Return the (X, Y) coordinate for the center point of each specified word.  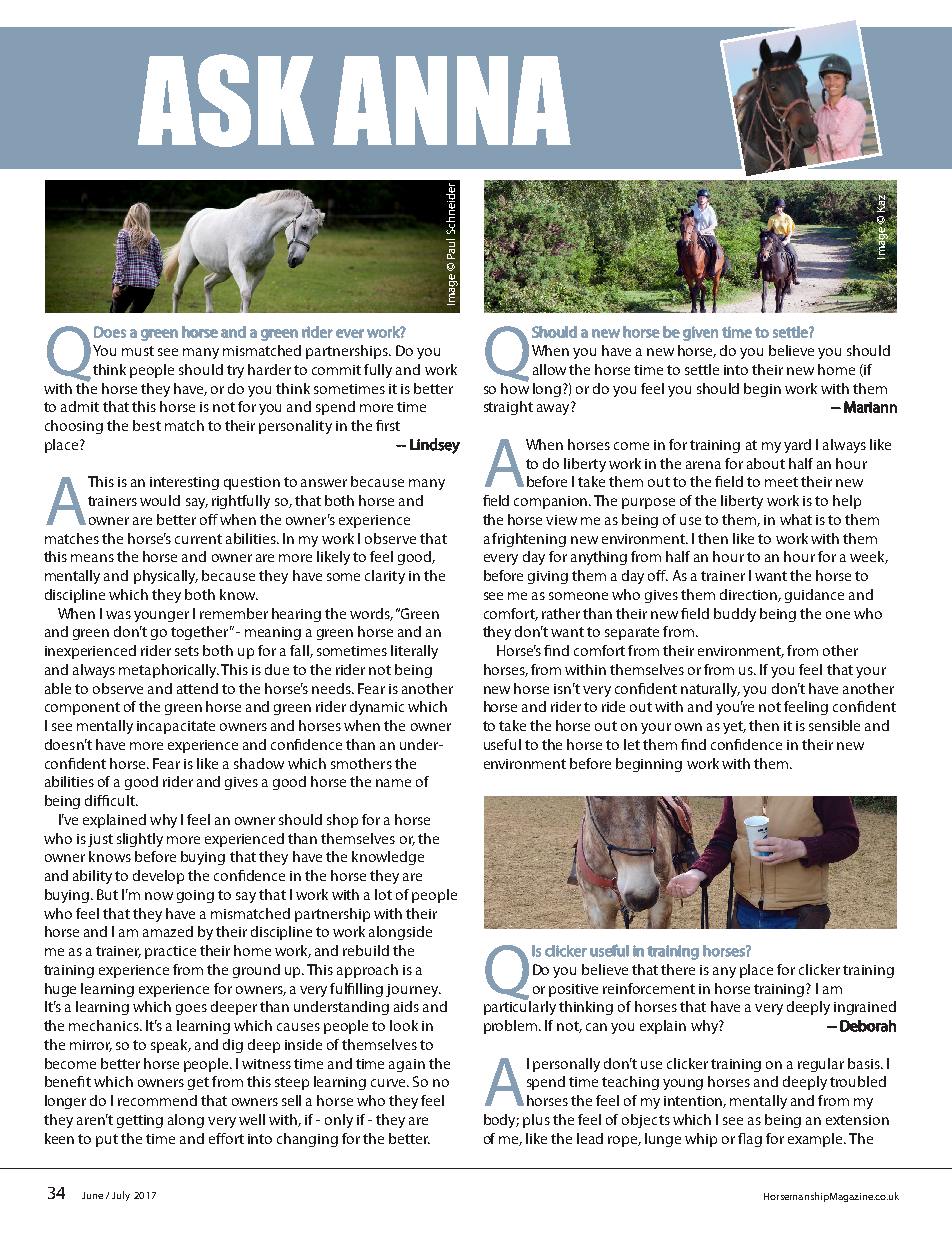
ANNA (452, 100)
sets (187, 651)
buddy (735, 615)
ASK (226, 100)
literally (414, 652)
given (700, 333)
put (107, 1140)
